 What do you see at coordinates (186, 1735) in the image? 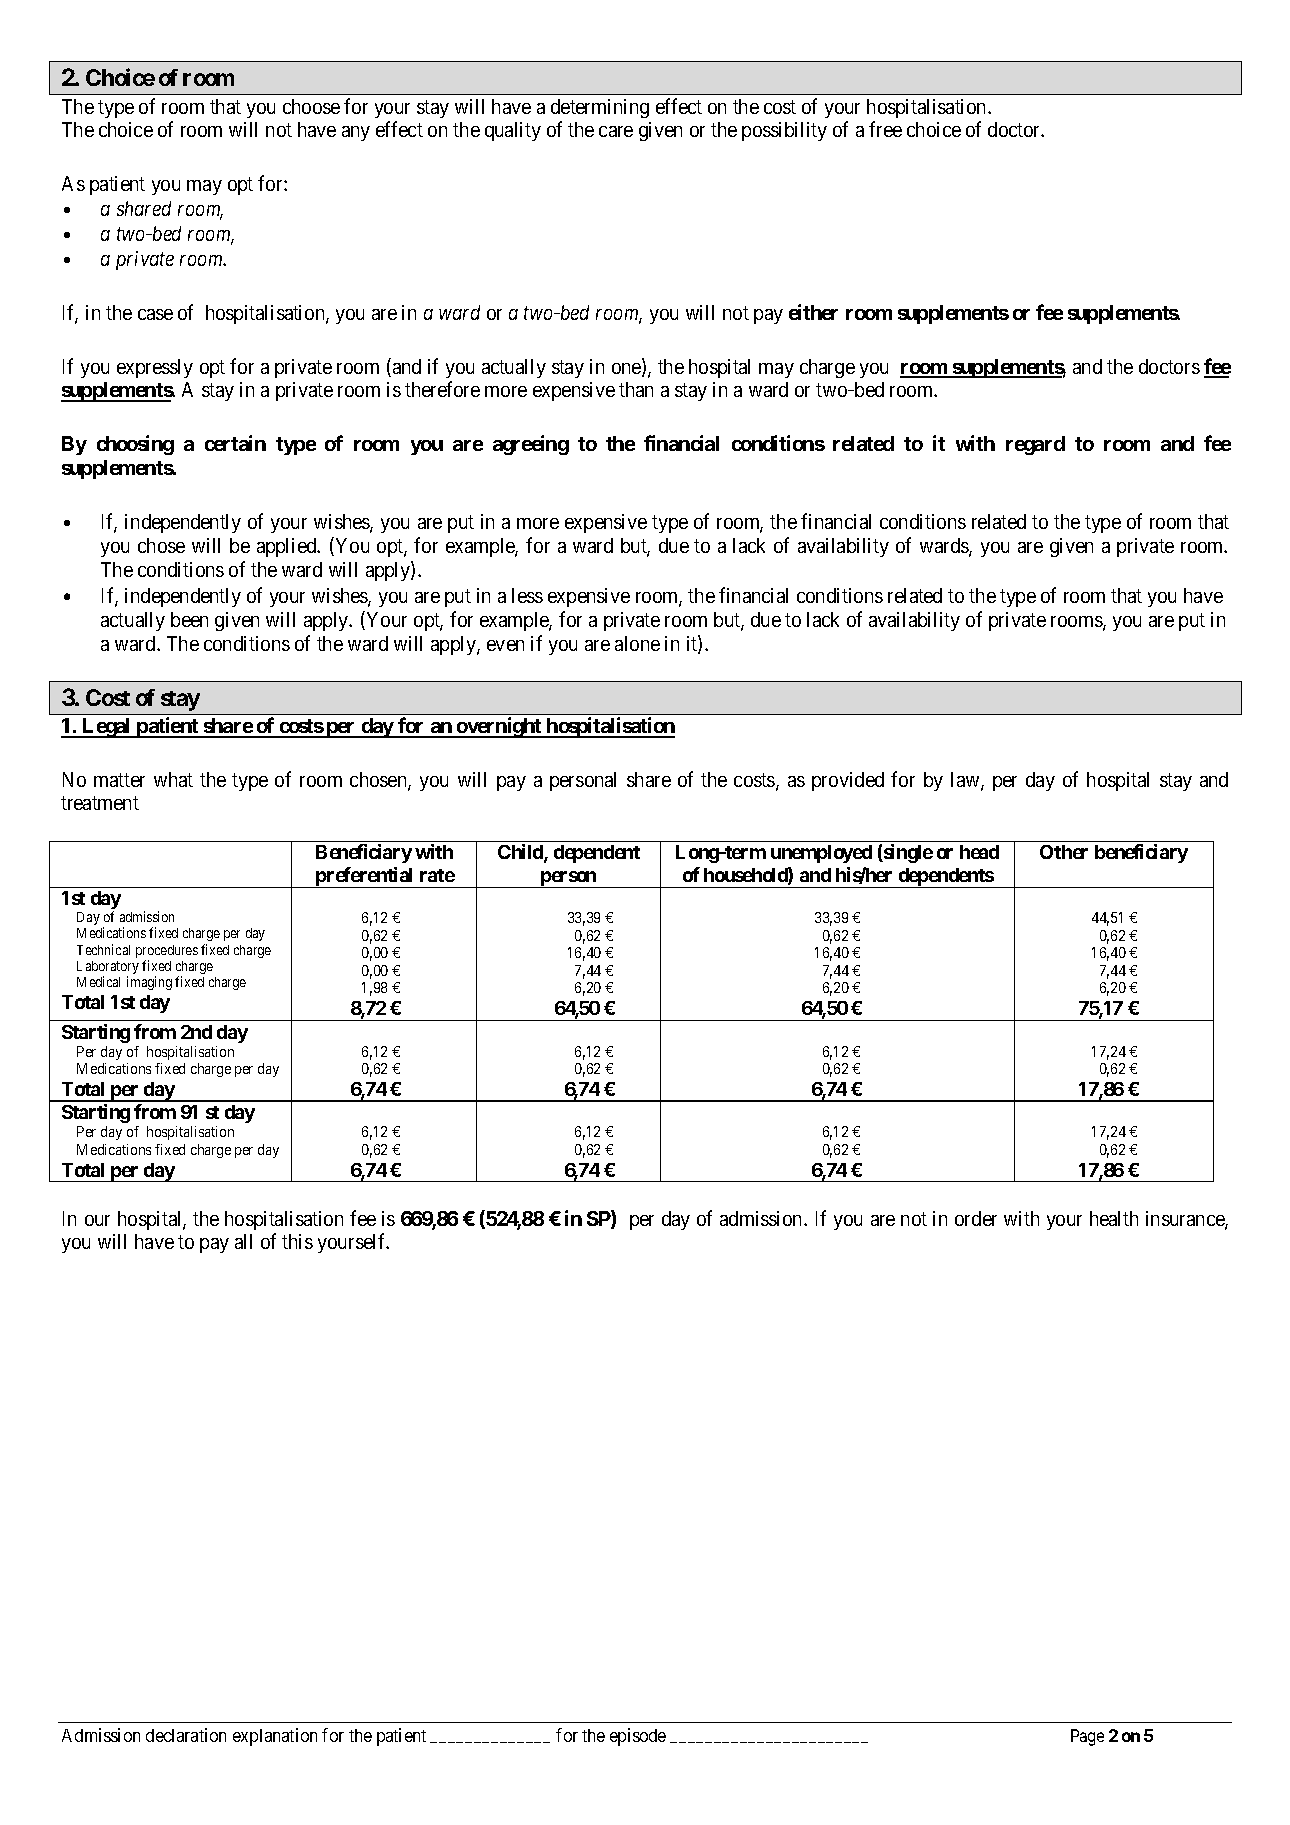
I see `declaration` at bounding box center [186, 1735].
